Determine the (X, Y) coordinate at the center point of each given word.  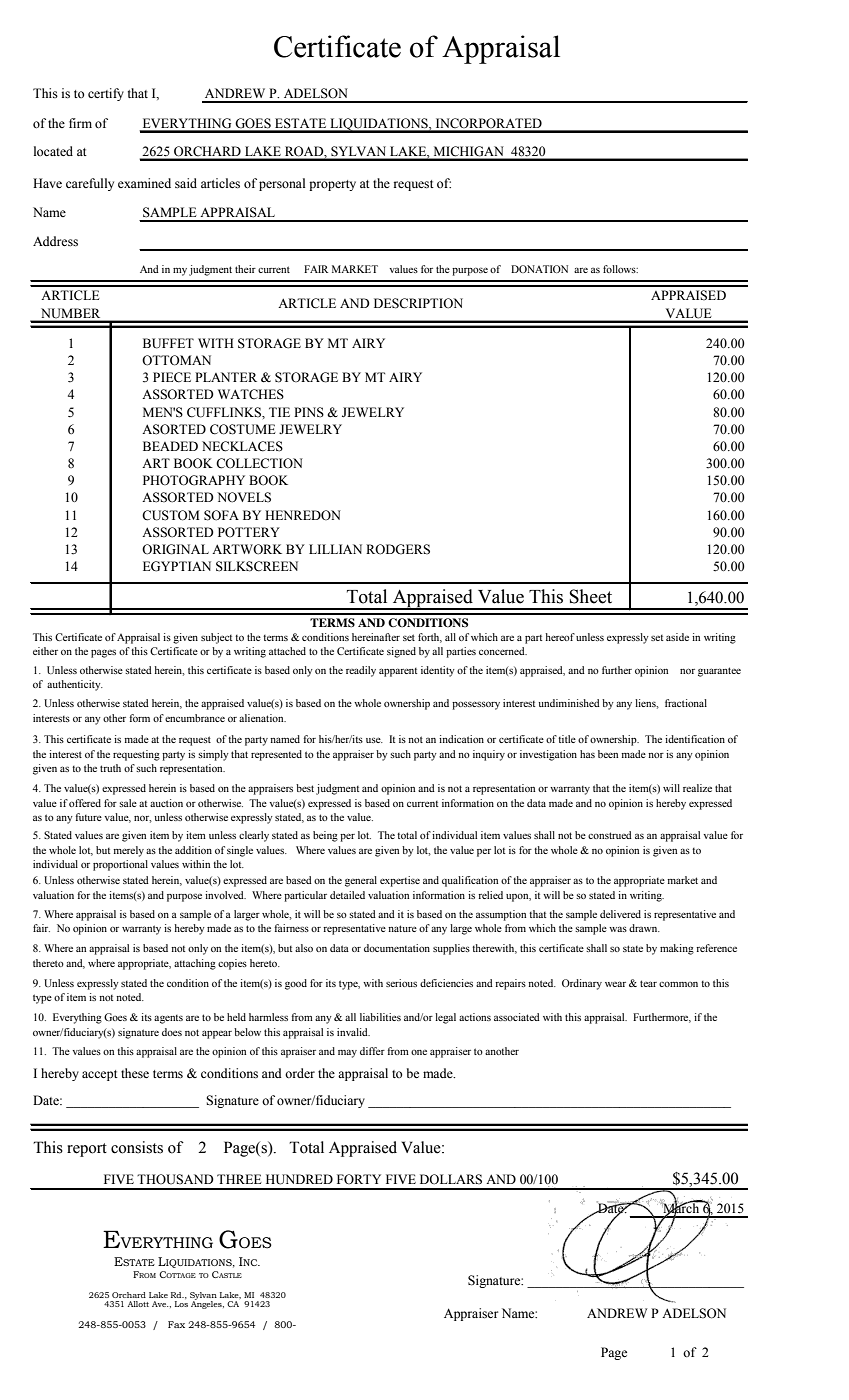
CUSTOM (171, 515)
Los (181, 1304)
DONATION (539, 269)
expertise (400, 881)
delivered (620, 914)
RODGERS (398, 549)
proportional (120, 865)
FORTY (359, 1179)
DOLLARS (451, 1179)
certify (106, 94)
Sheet (591, 596)
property (332, 185)
